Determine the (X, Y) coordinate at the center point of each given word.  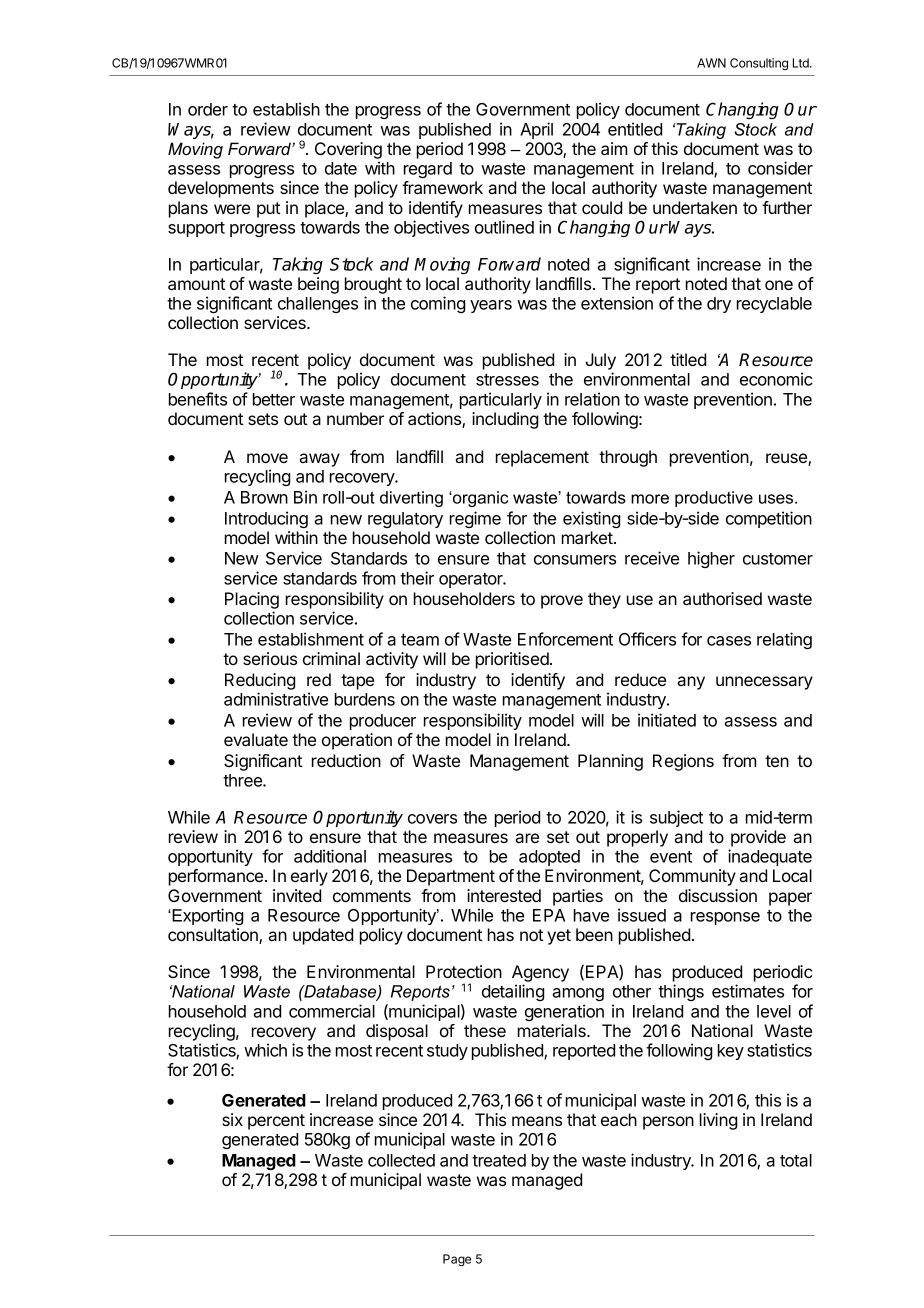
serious (270, 658)
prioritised (513, 660)
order (208, 109)
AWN (711, 63)
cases (729, 641)
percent (276, 1122)
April (536, 130)
